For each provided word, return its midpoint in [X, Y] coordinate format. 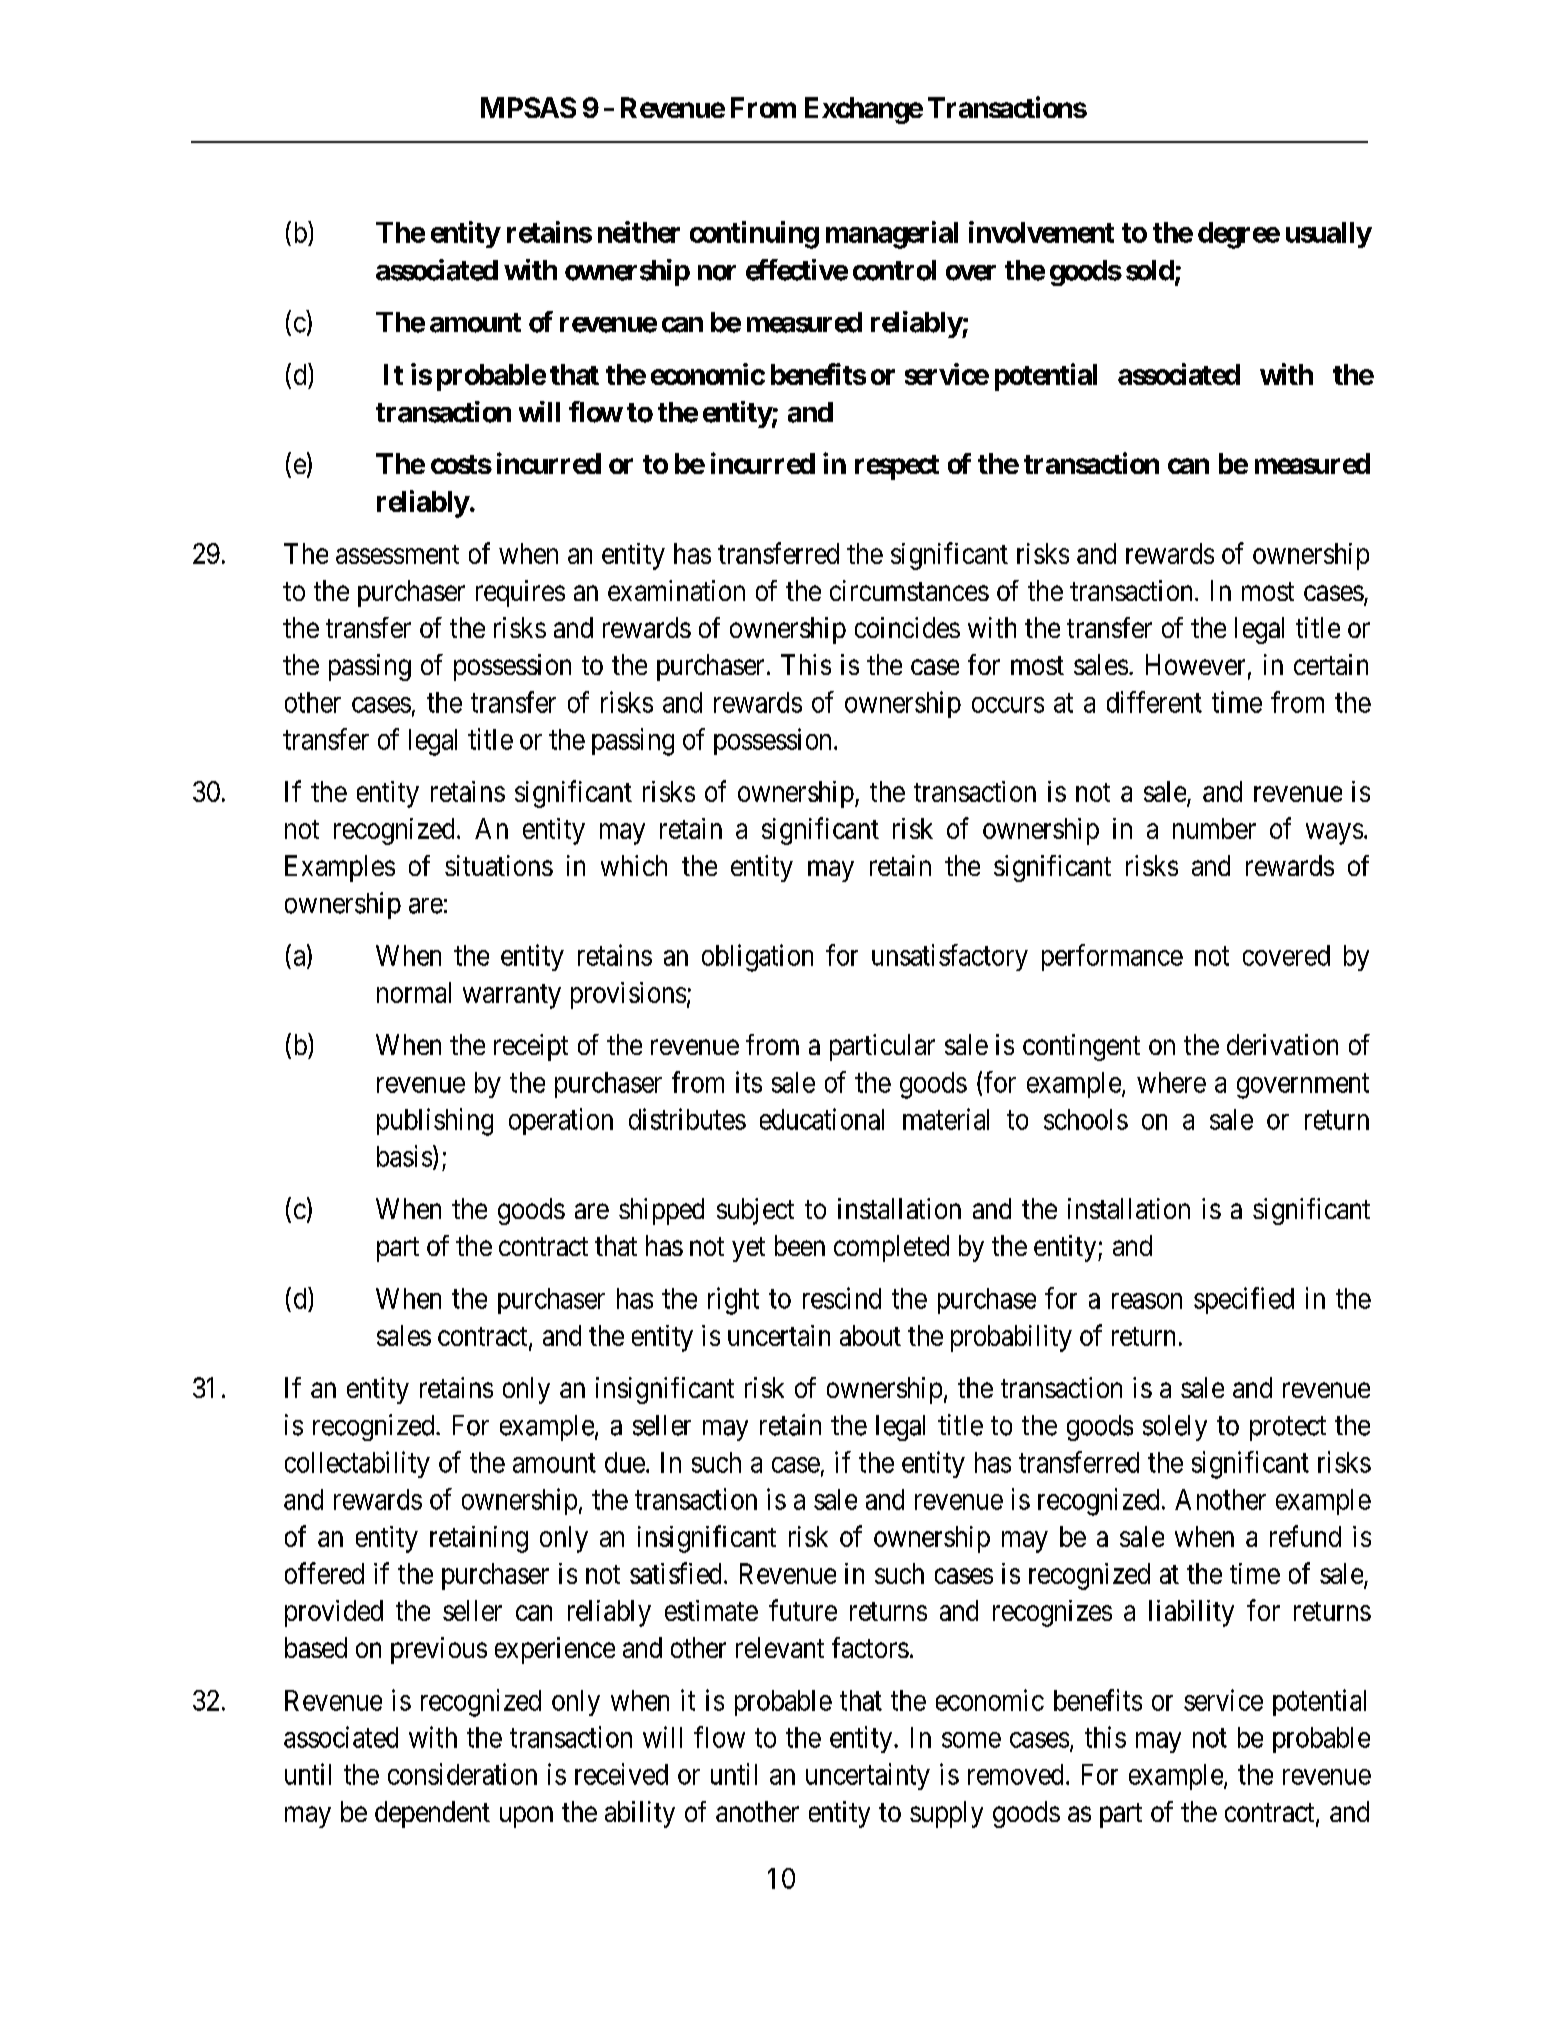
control [894, 270]
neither [639, 232]
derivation [1282, 1044]
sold [1150, 270]
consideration [462, 1774]
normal [414, 992]
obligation [757, 958]
